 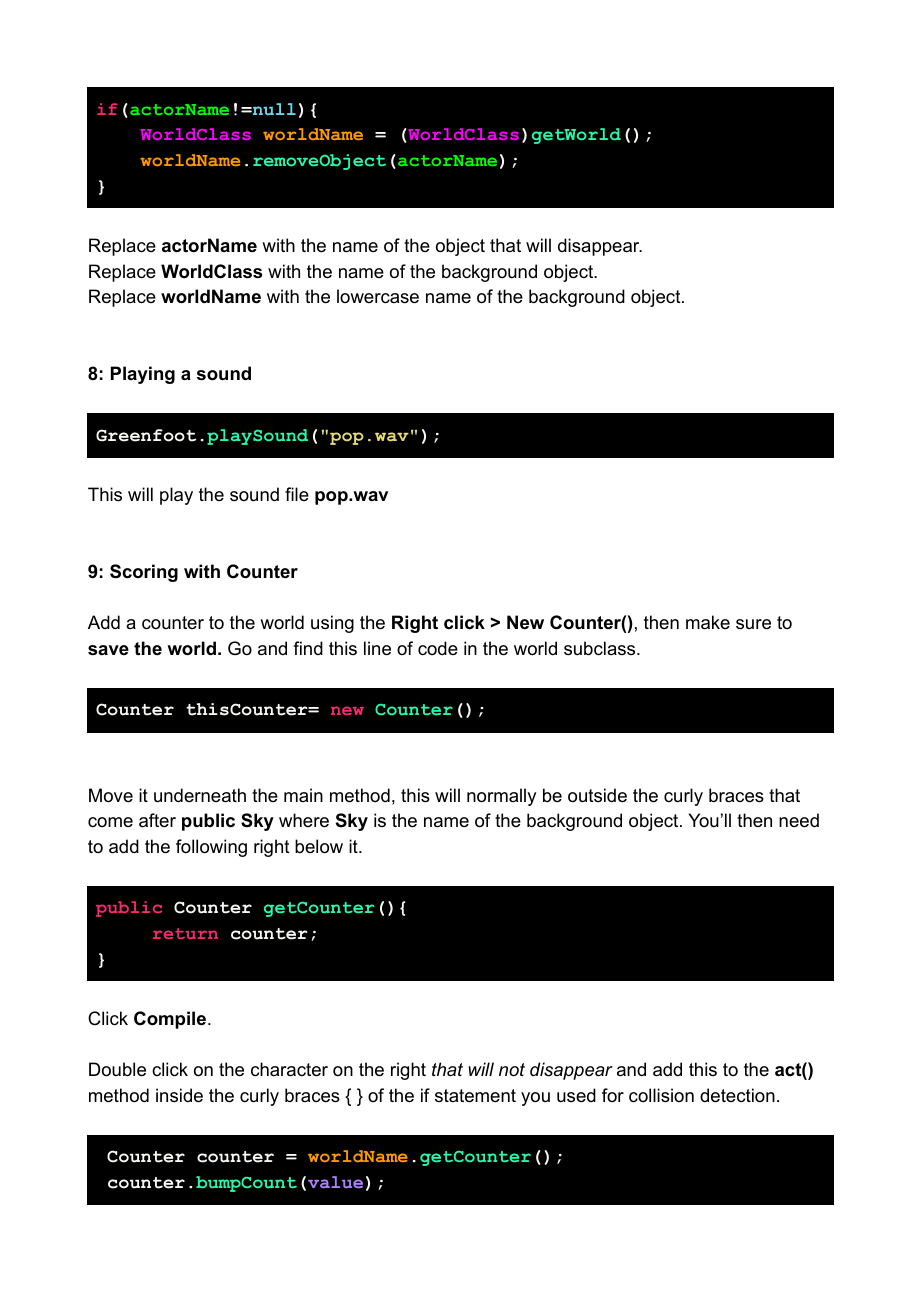 What do you see at coordinates (475, 1096) in the screenshot?
I see `statement` at bounding box center [475, 1096].
